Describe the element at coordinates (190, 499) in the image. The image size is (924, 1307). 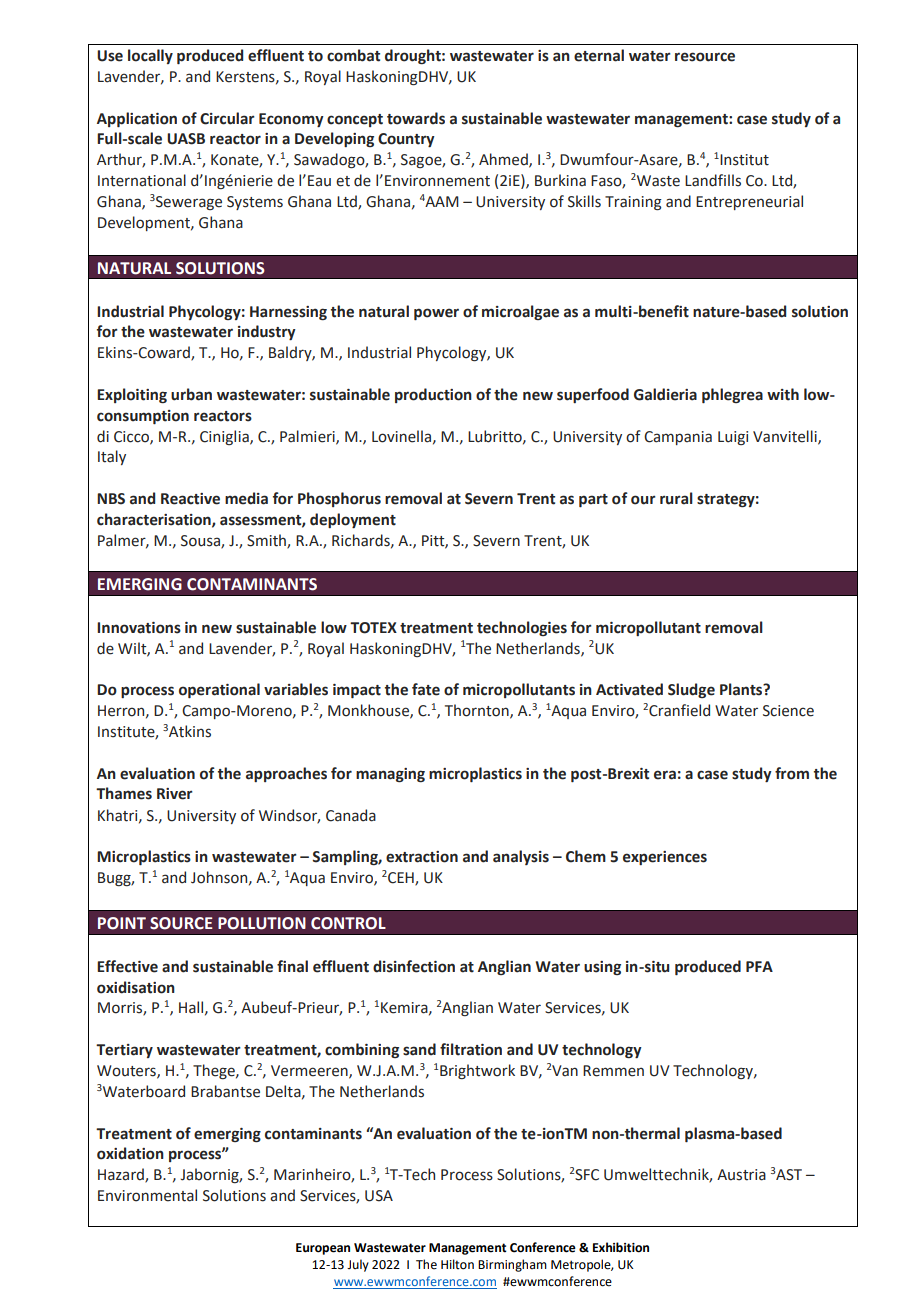
I see `Reactive` at that location.
